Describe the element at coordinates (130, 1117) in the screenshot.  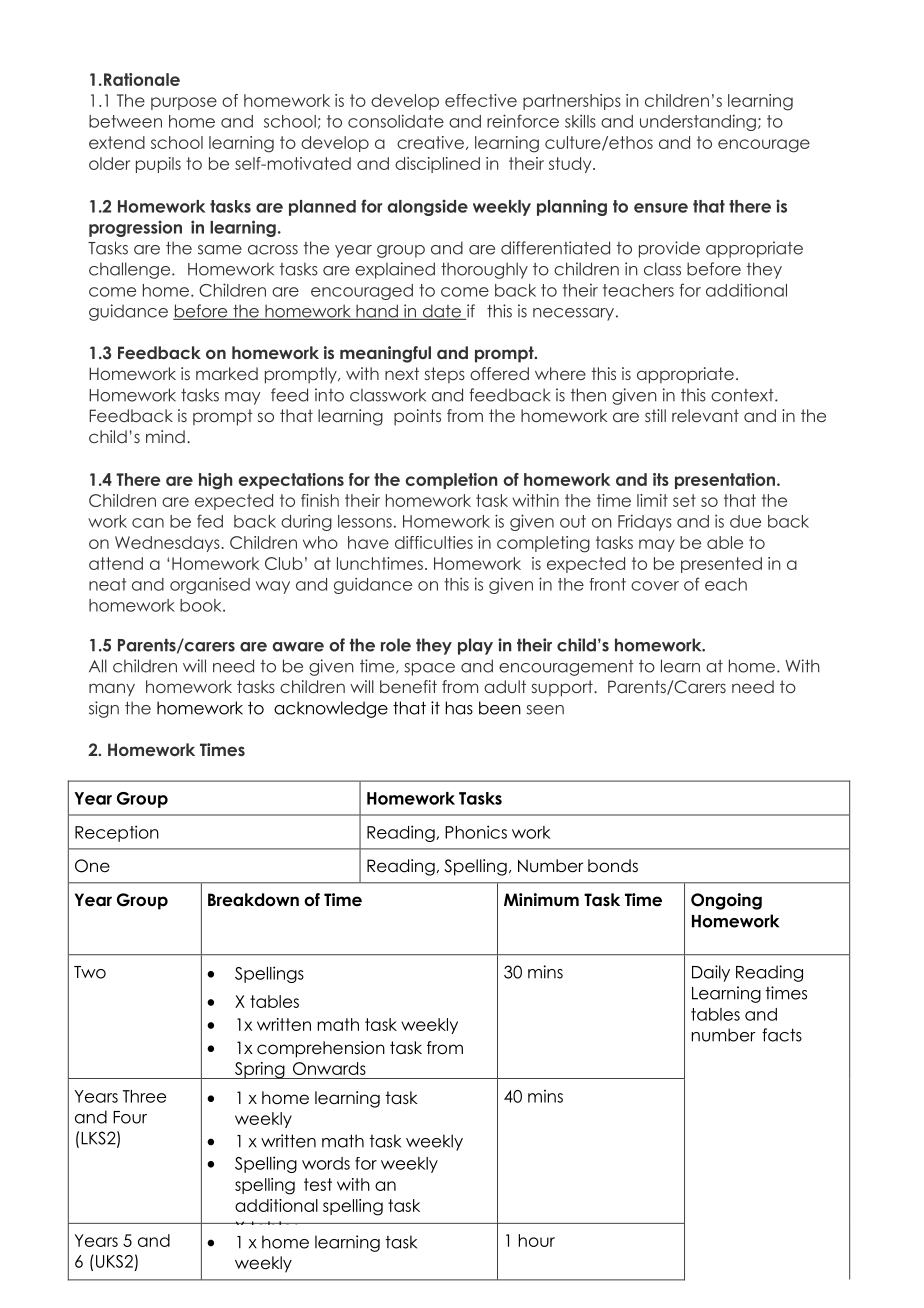
I see `Four` at that location.
